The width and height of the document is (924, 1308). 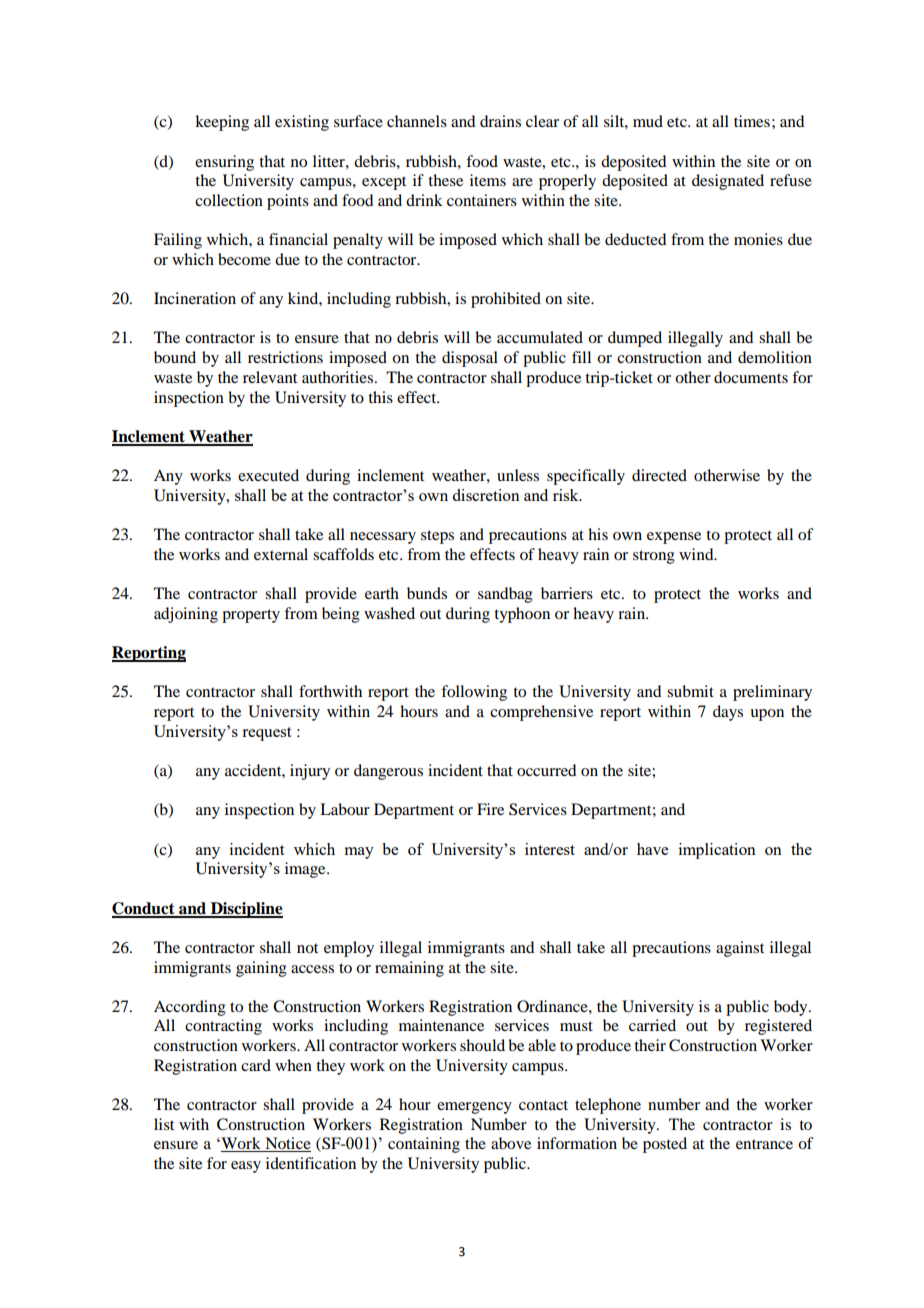 What do you see at coordinates (728, 182) in the document?
I see `designated` at bounding box center [728, 182].
